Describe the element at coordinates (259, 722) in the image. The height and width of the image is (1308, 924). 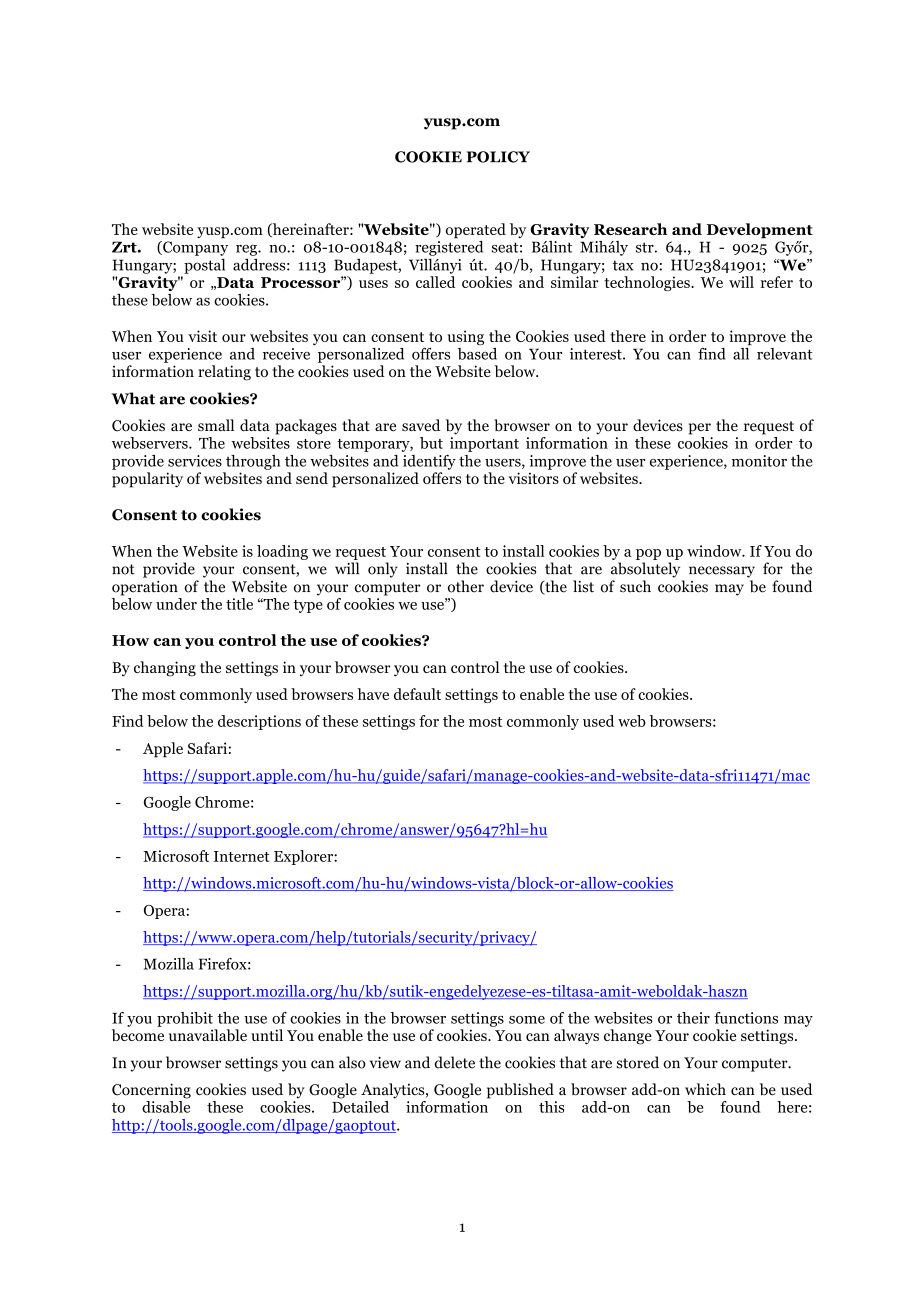
I see `descriptions` at that location.
